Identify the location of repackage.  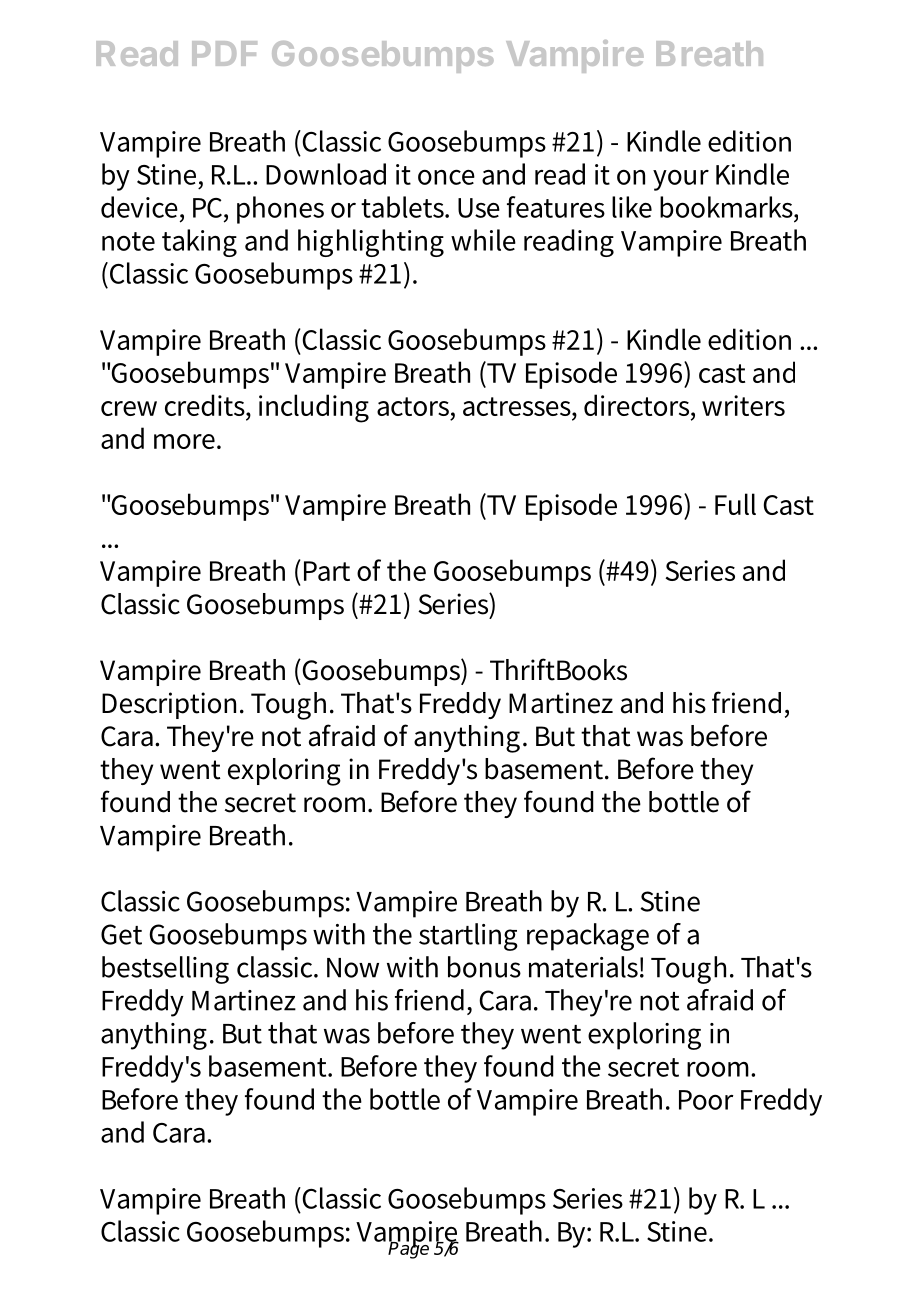
(588, 937).
